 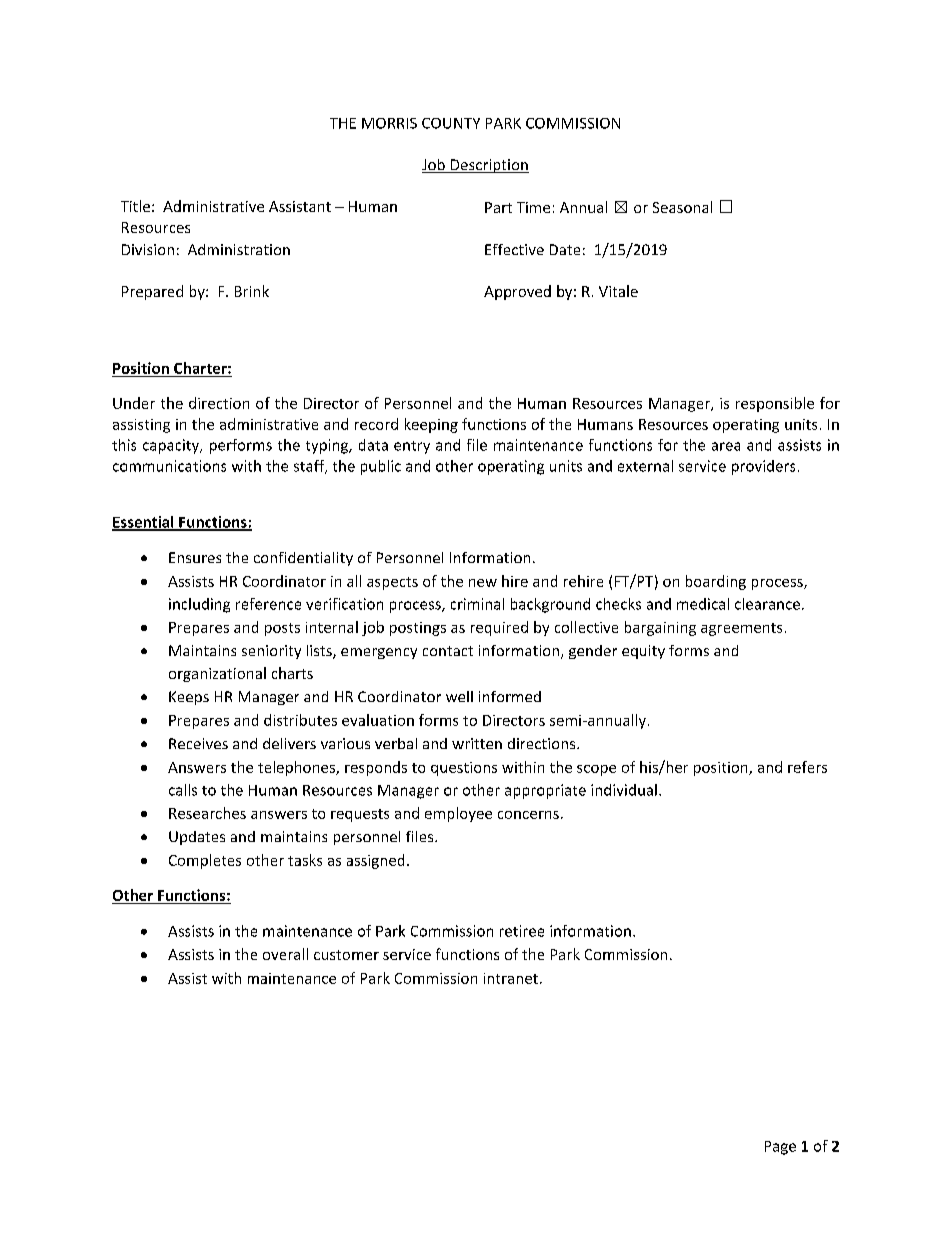 What do you see at coordinates (285, 954) in the screenshot?
I see `overall` at bounding box center [285, 954].
